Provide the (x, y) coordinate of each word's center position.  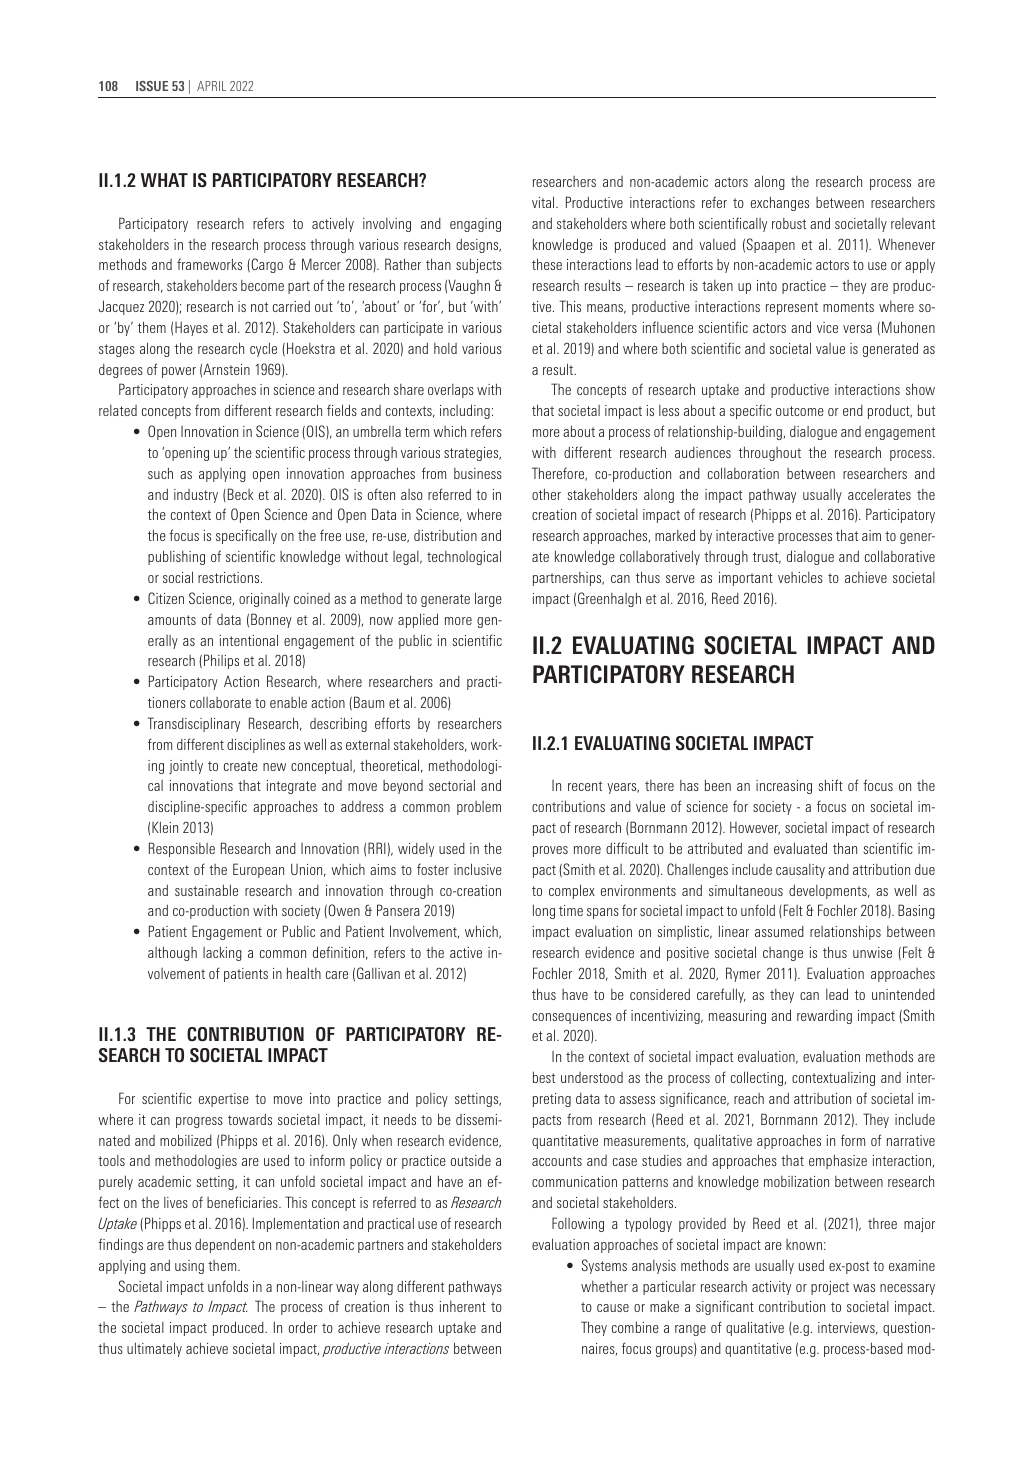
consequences (571, 1018)
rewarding (824, 1017)
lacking (222, 953)
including (465, 411)
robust (789, 223)
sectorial (452, 785)
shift (830, 785)
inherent (463, 1306)
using (189, 1267)
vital (544, 202)
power (179, 372)
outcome (800, 411)
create (241, 766)
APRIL (211, 86)
